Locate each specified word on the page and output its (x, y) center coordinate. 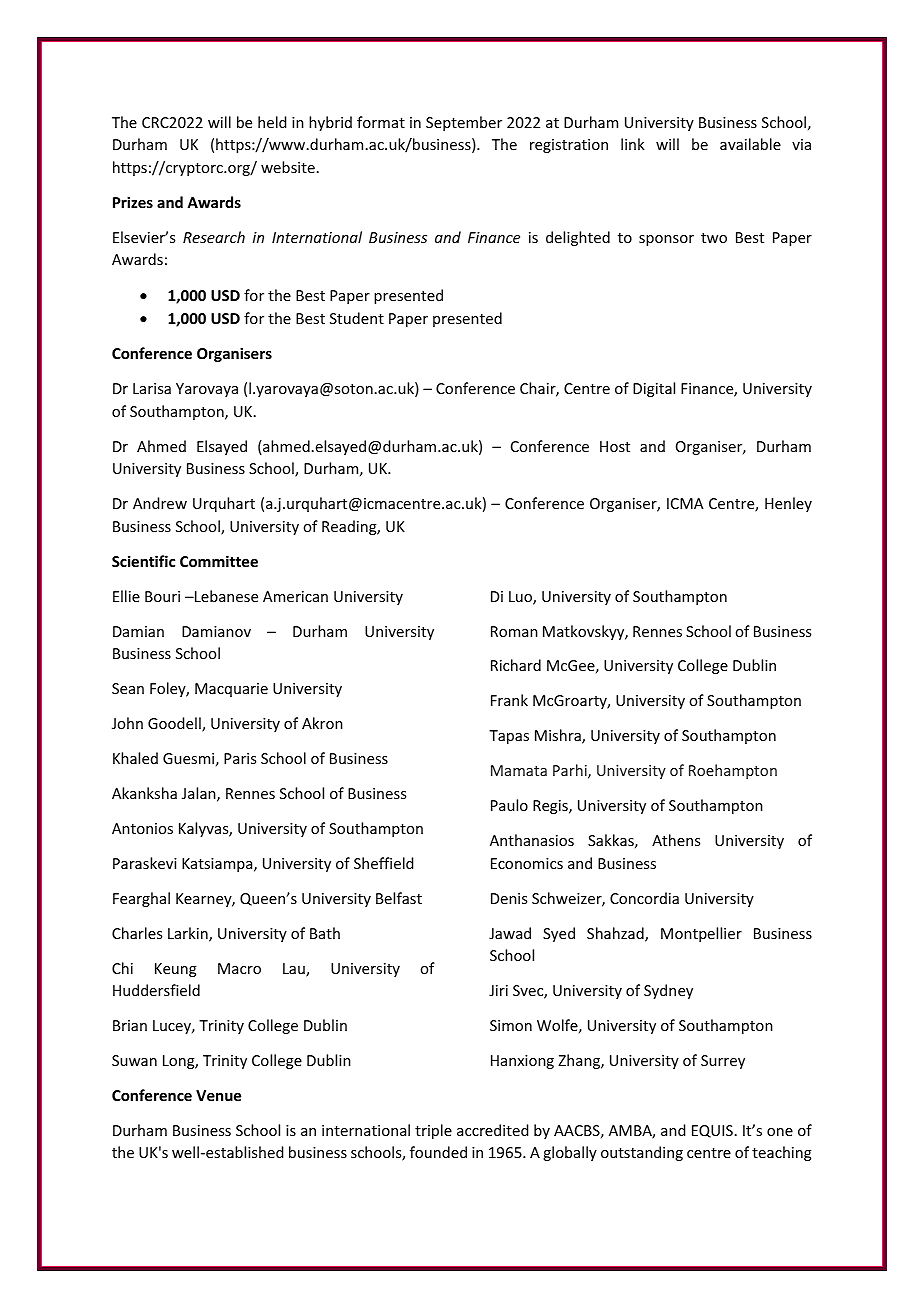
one (780, 1132)
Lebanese (225, 596)
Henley (788, 504)
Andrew (160, 503)
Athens (676, 840)
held (272, 122)
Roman (514, 631)
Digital (654, 389)
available (750, 144)
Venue (218, 1095)
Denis (509, 898)
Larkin (189, 934)
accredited (492, 1130)
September (464, 123)
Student (357, 318)
